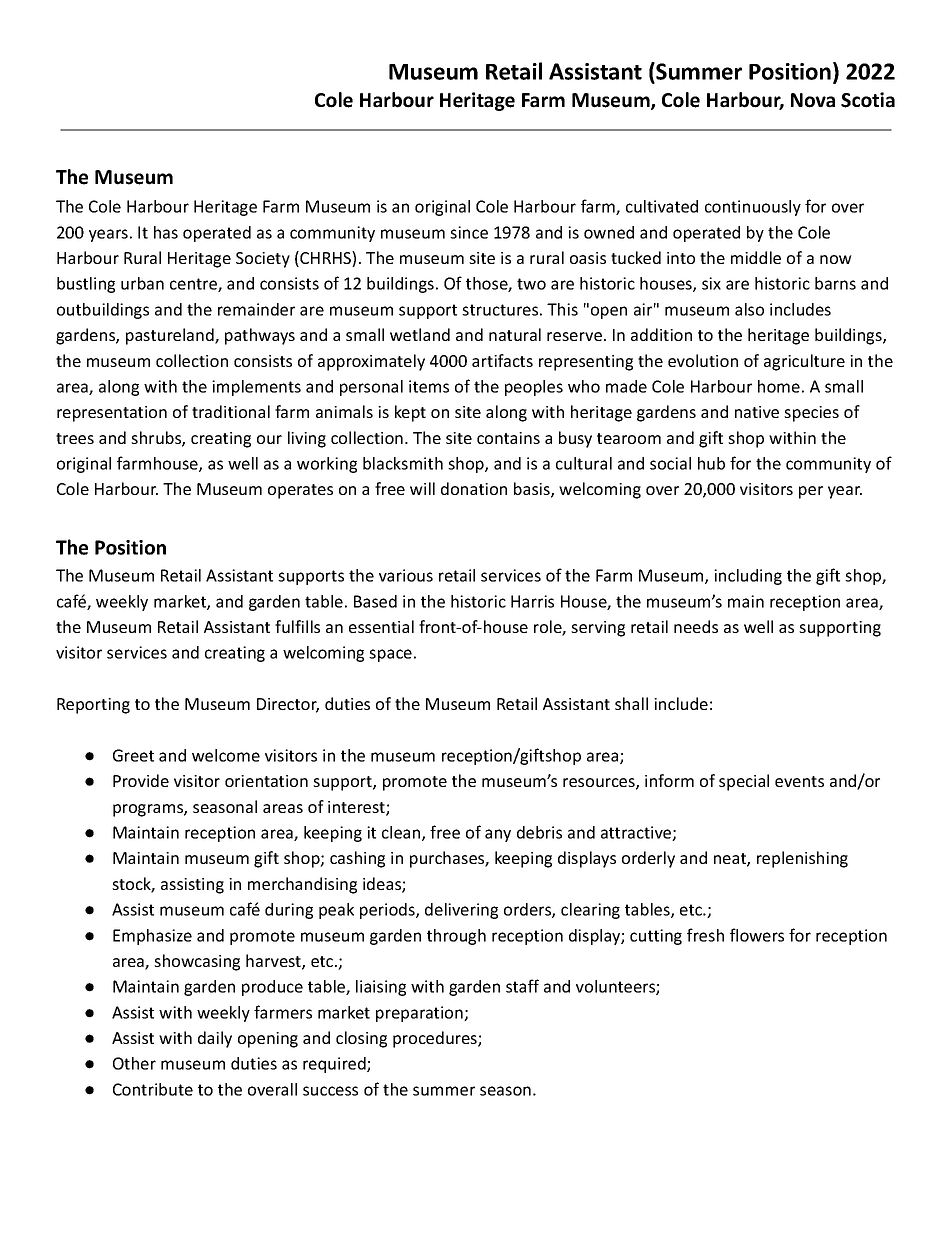  What do you see at coordinates (469, 232) in the image?
I see `since` at bounding box center [469, 232].
